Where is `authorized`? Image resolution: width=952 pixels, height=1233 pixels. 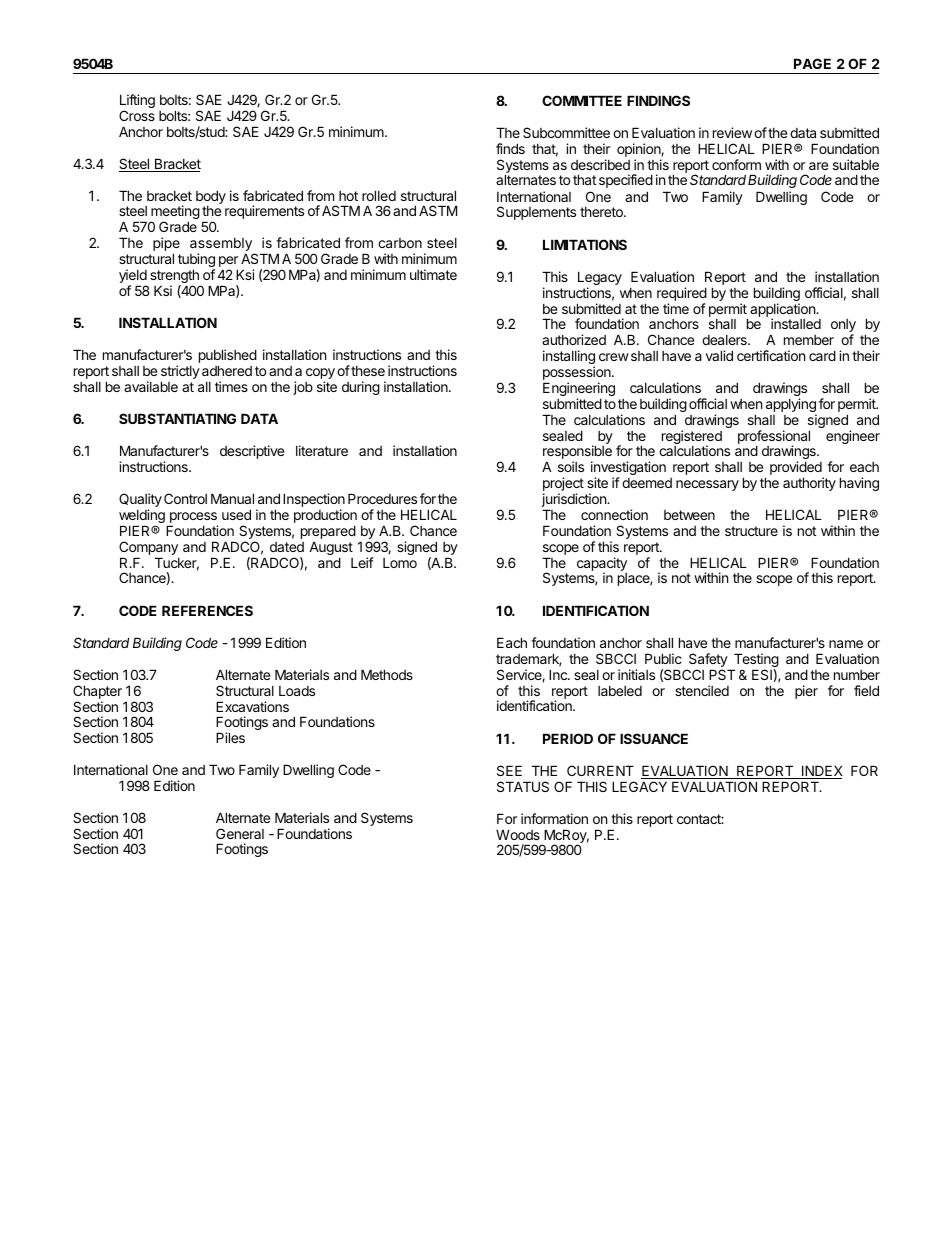
authorized is located at coordinates (574, 339).
